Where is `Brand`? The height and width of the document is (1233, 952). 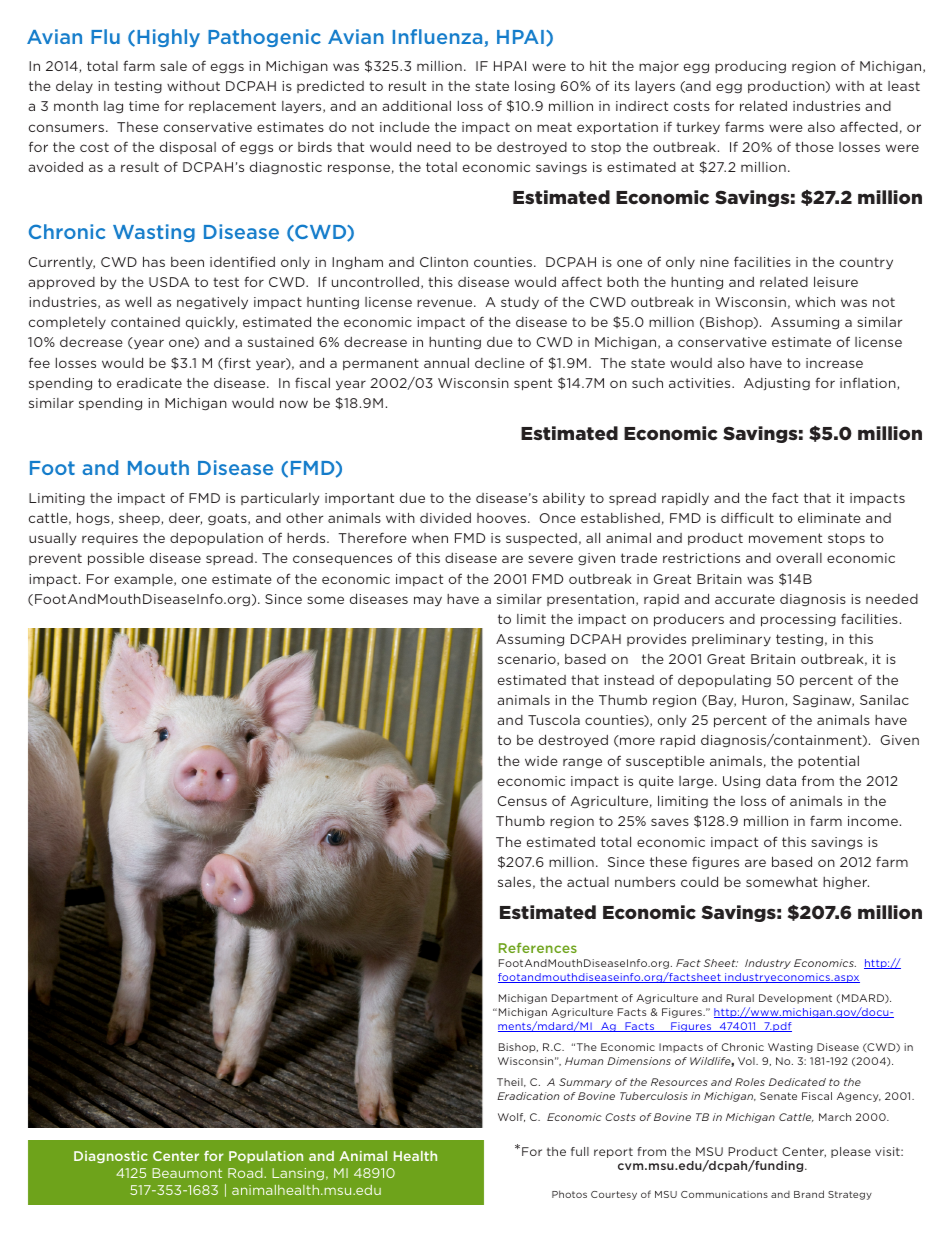 Brand is located at coordinates (809, 1194).
